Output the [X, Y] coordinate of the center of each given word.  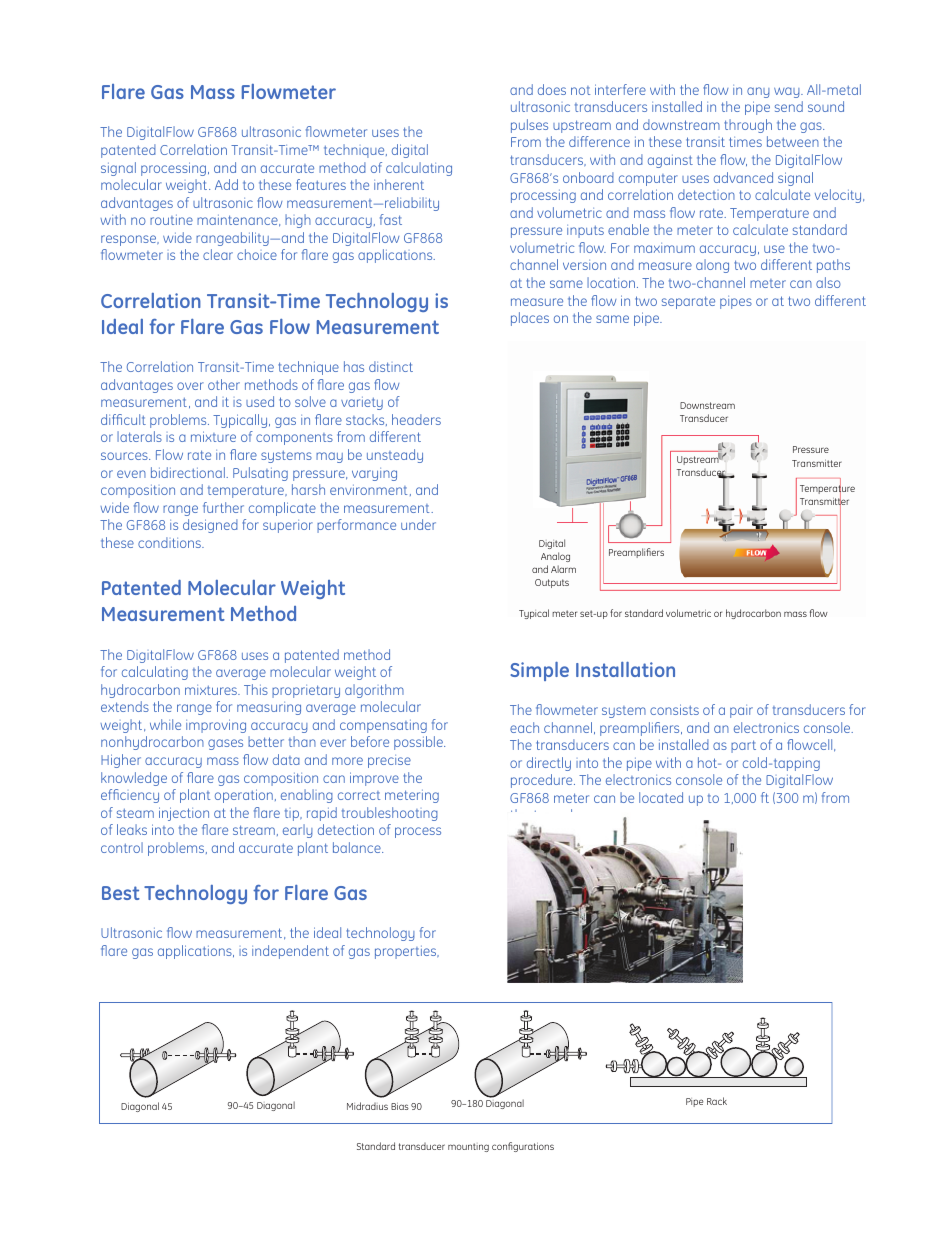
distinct [391, 366]
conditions [170, 542]
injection [184, 814]
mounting [468, 1147]
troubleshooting [390, 814]
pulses [529, 126]
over [190, 386]
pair [741, 711]
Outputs [552, 583]
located [661, 797]
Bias [400, 1106]
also [828, 282]
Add [226, 184]
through [748, 126]
